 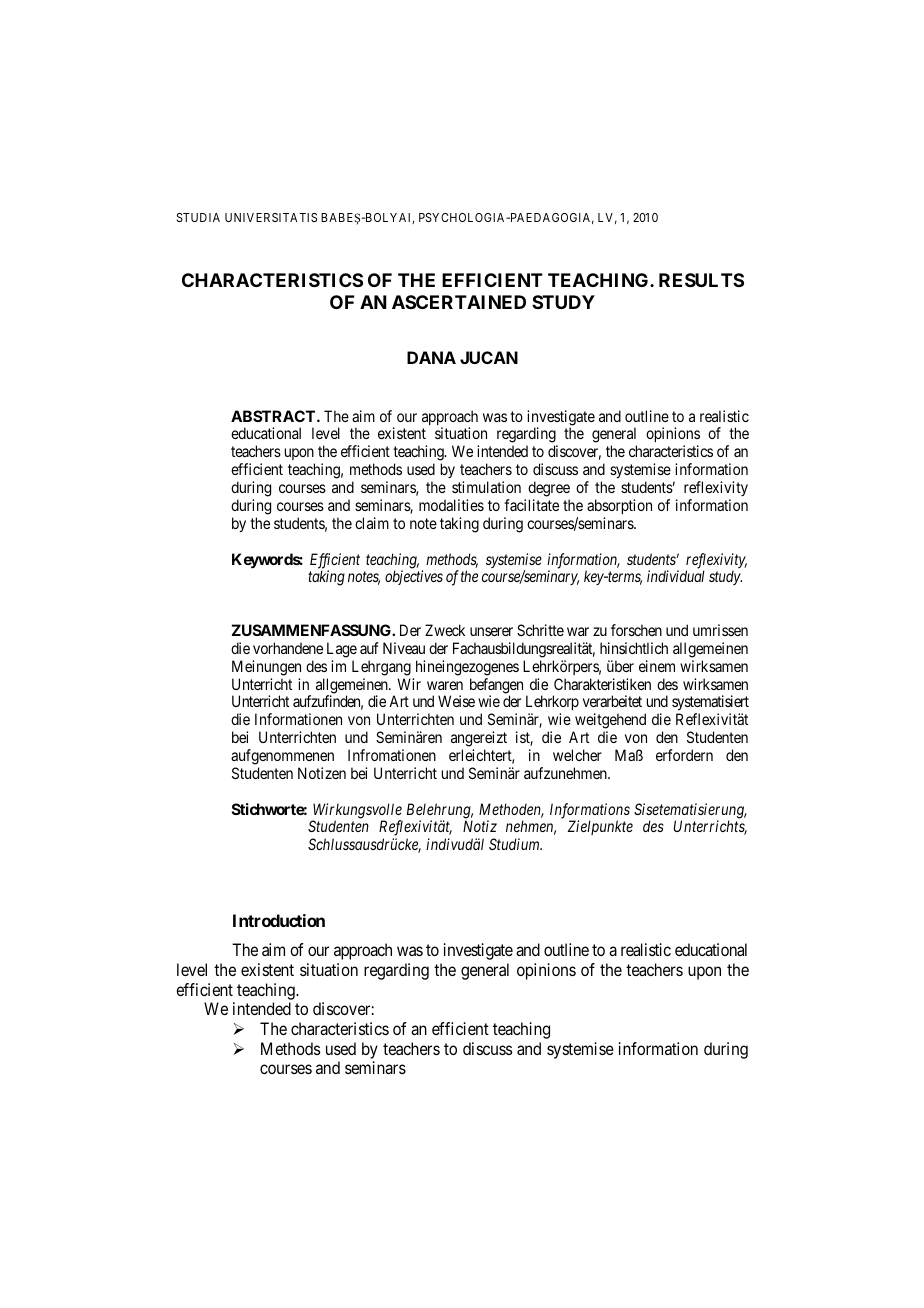 What do you see at coordinates (701, 280) in the screenshot?
I see `RESULTS` at bounding box center [701, 280].
